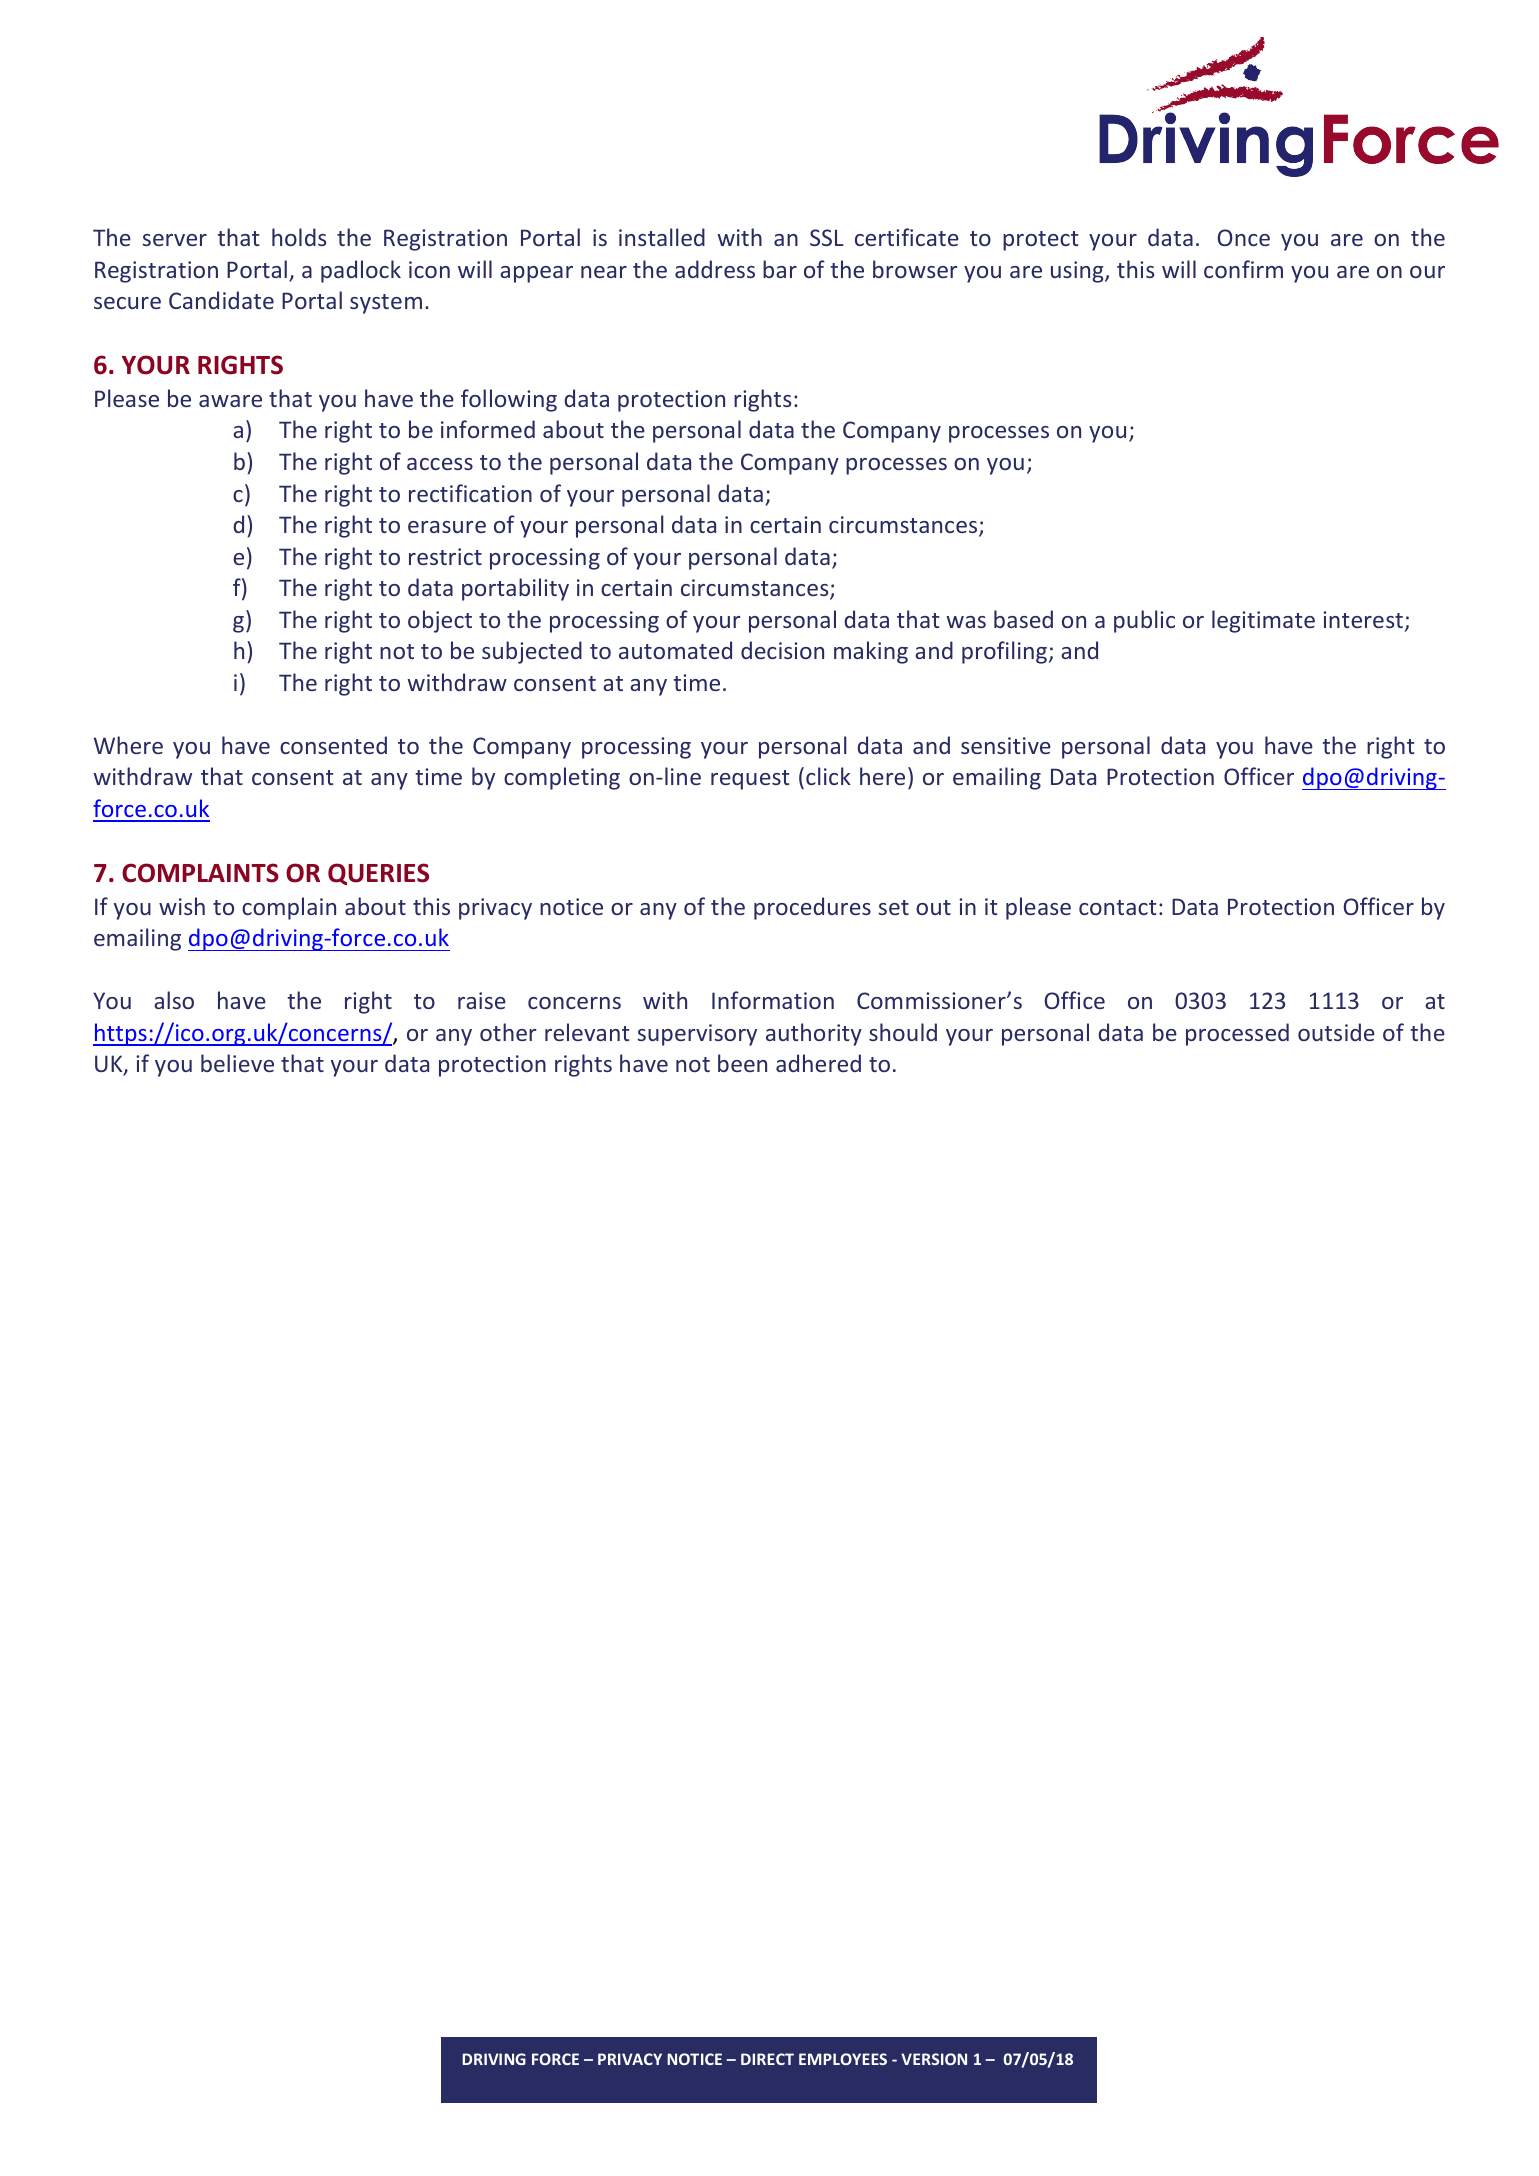 The height and width of the document is (2176, 1539). I want to click on been, so click(742, 1063).
